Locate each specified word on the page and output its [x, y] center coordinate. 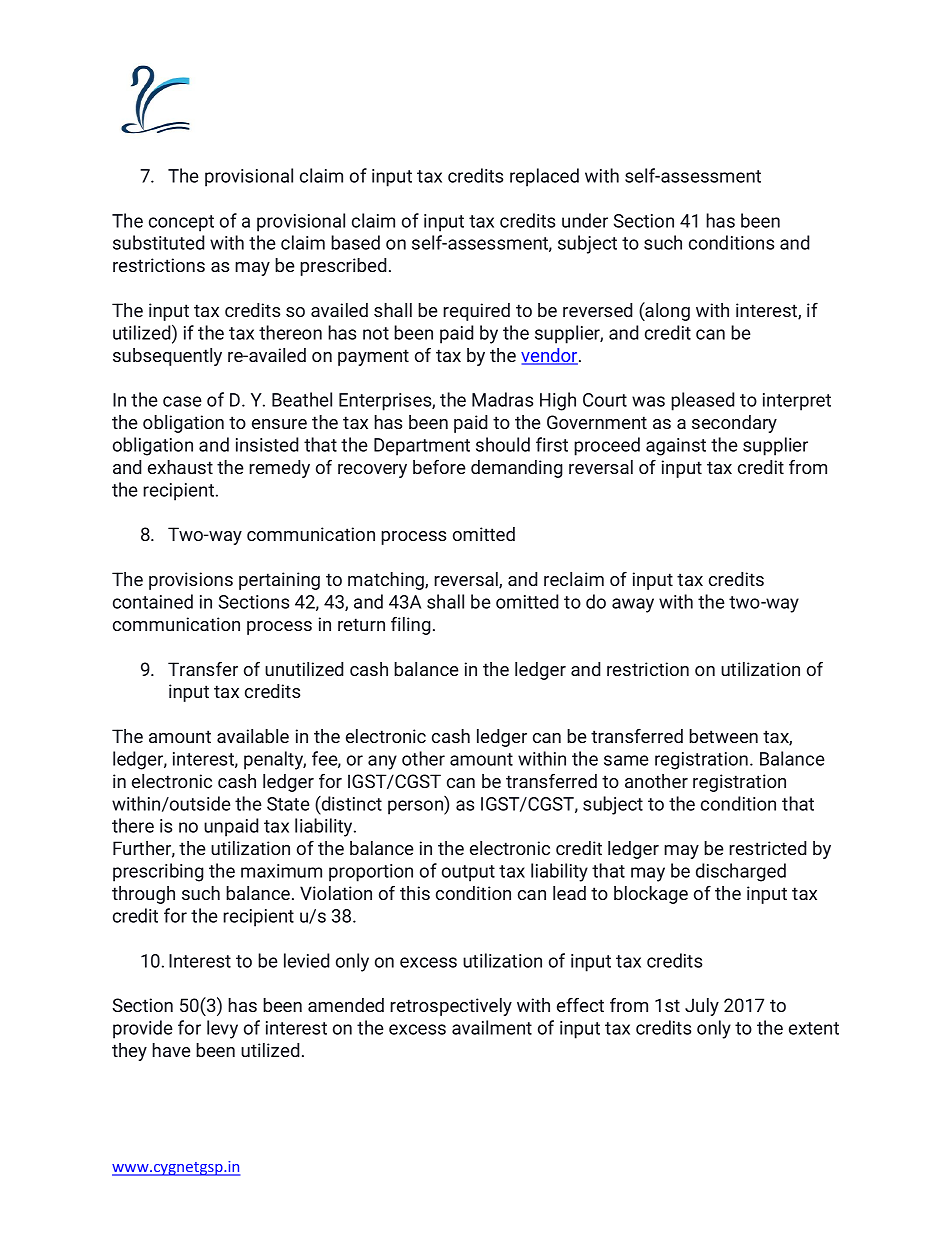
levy [222, 1029]
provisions [191, 581]
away [633, 605]
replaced [544, 177]
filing [411, 626]
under [585, 220]
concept [181, 223]
